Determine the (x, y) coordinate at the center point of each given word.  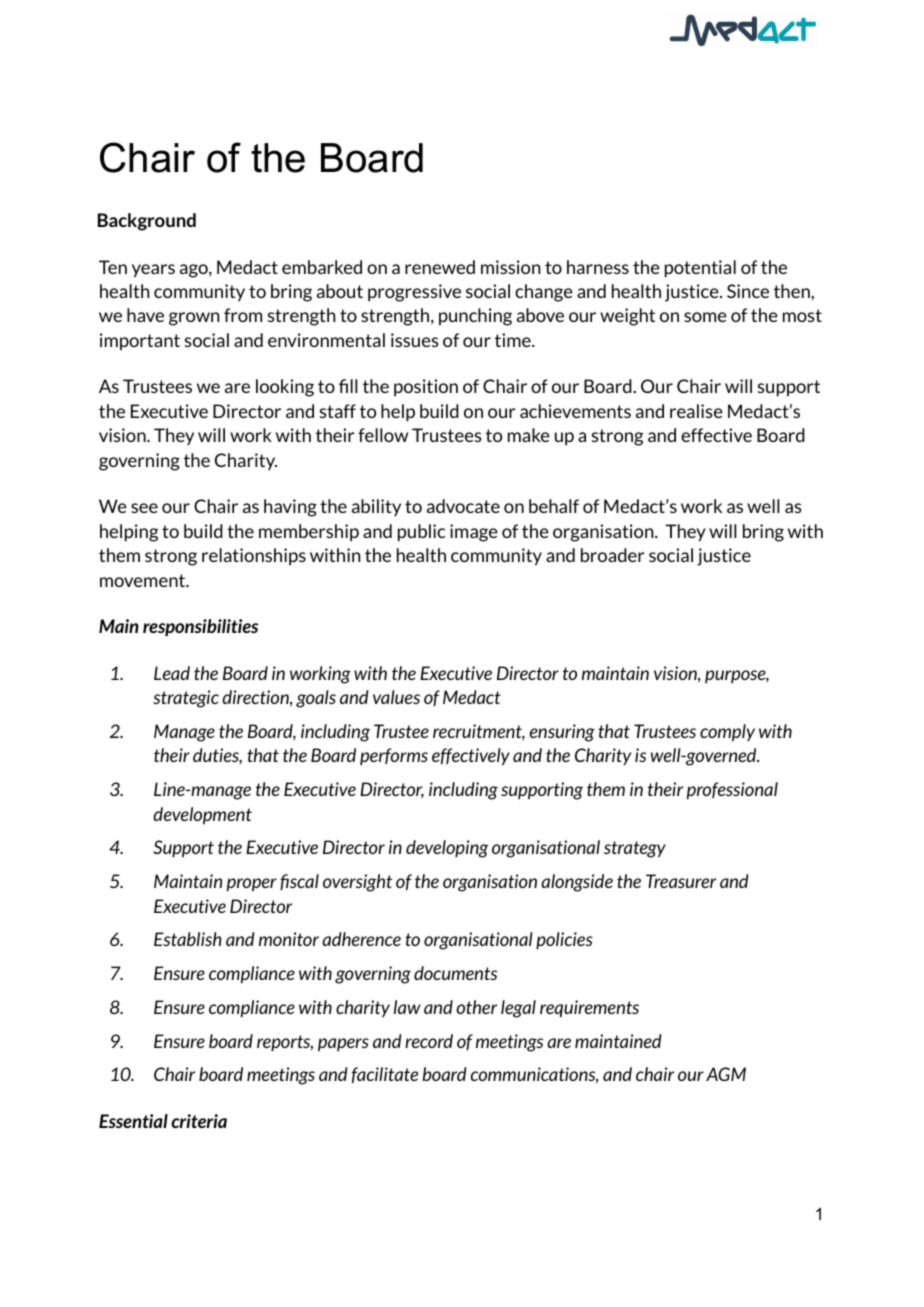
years (153, 271)
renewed (440, 267)
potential (700, 269)
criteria (199, 1121)
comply (727, 733)
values (396, 697)
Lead (172, 673)
